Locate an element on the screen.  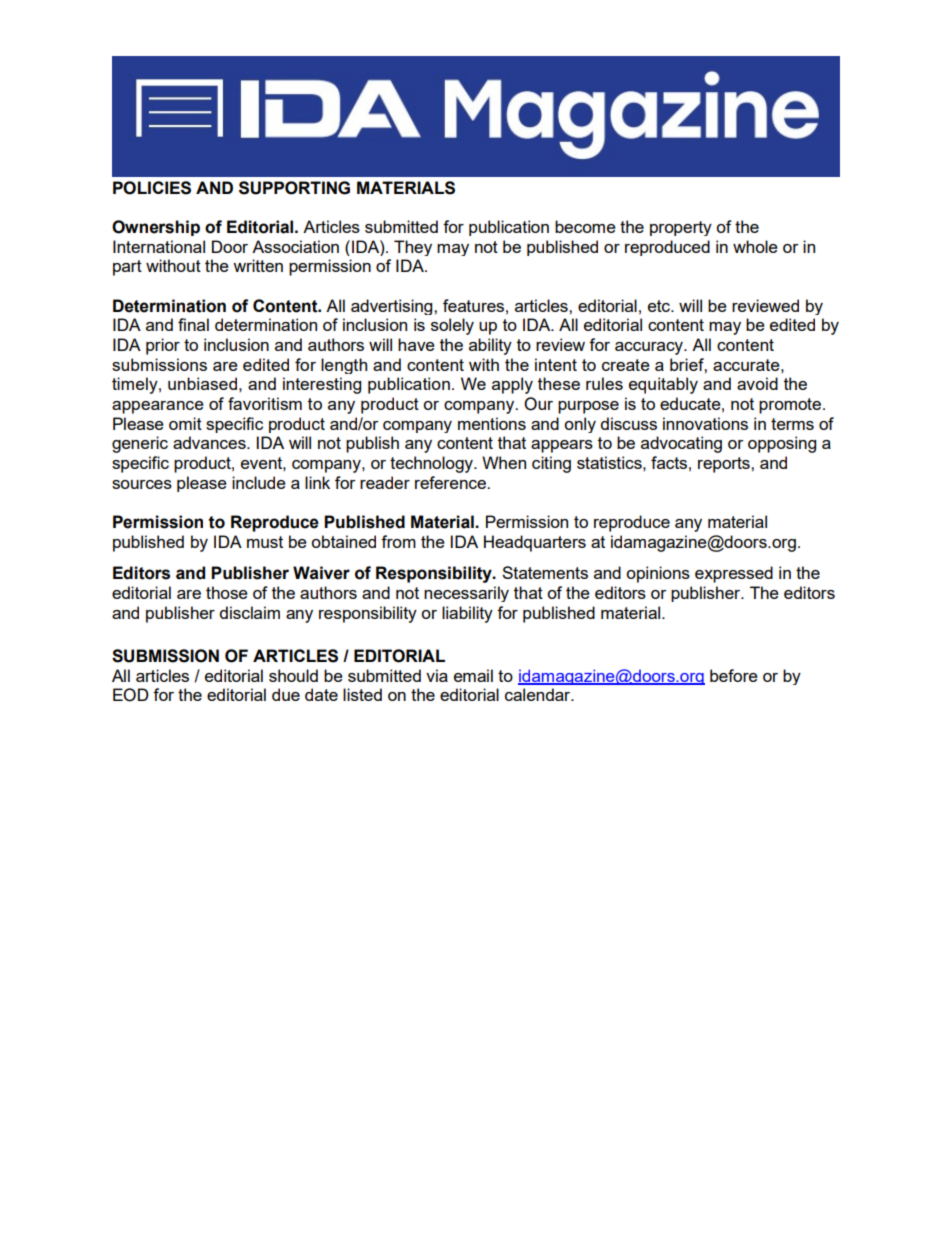
email is located at coordinates (473, 675).
